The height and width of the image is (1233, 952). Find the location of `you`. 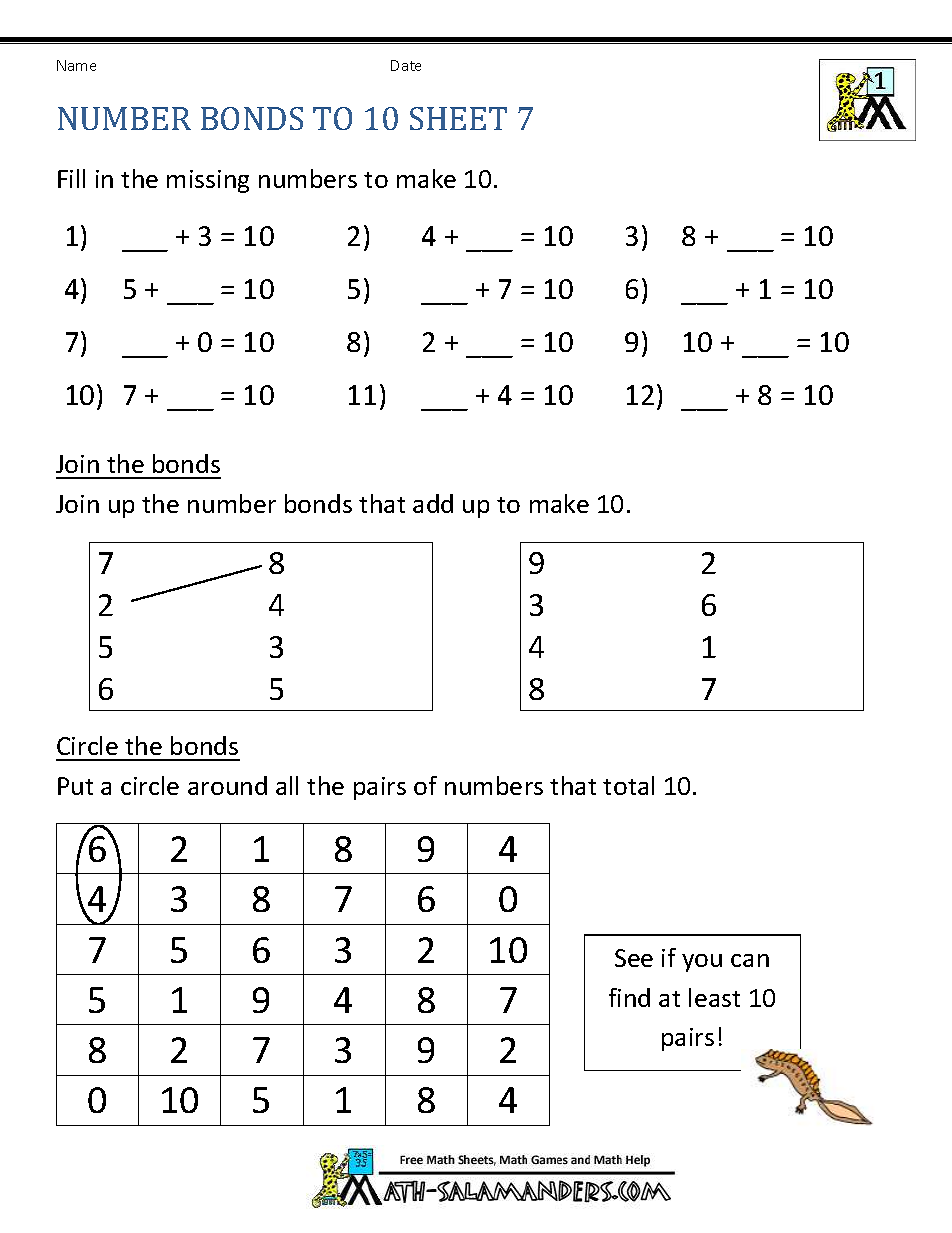

you is located at coordinates (702, 963).
